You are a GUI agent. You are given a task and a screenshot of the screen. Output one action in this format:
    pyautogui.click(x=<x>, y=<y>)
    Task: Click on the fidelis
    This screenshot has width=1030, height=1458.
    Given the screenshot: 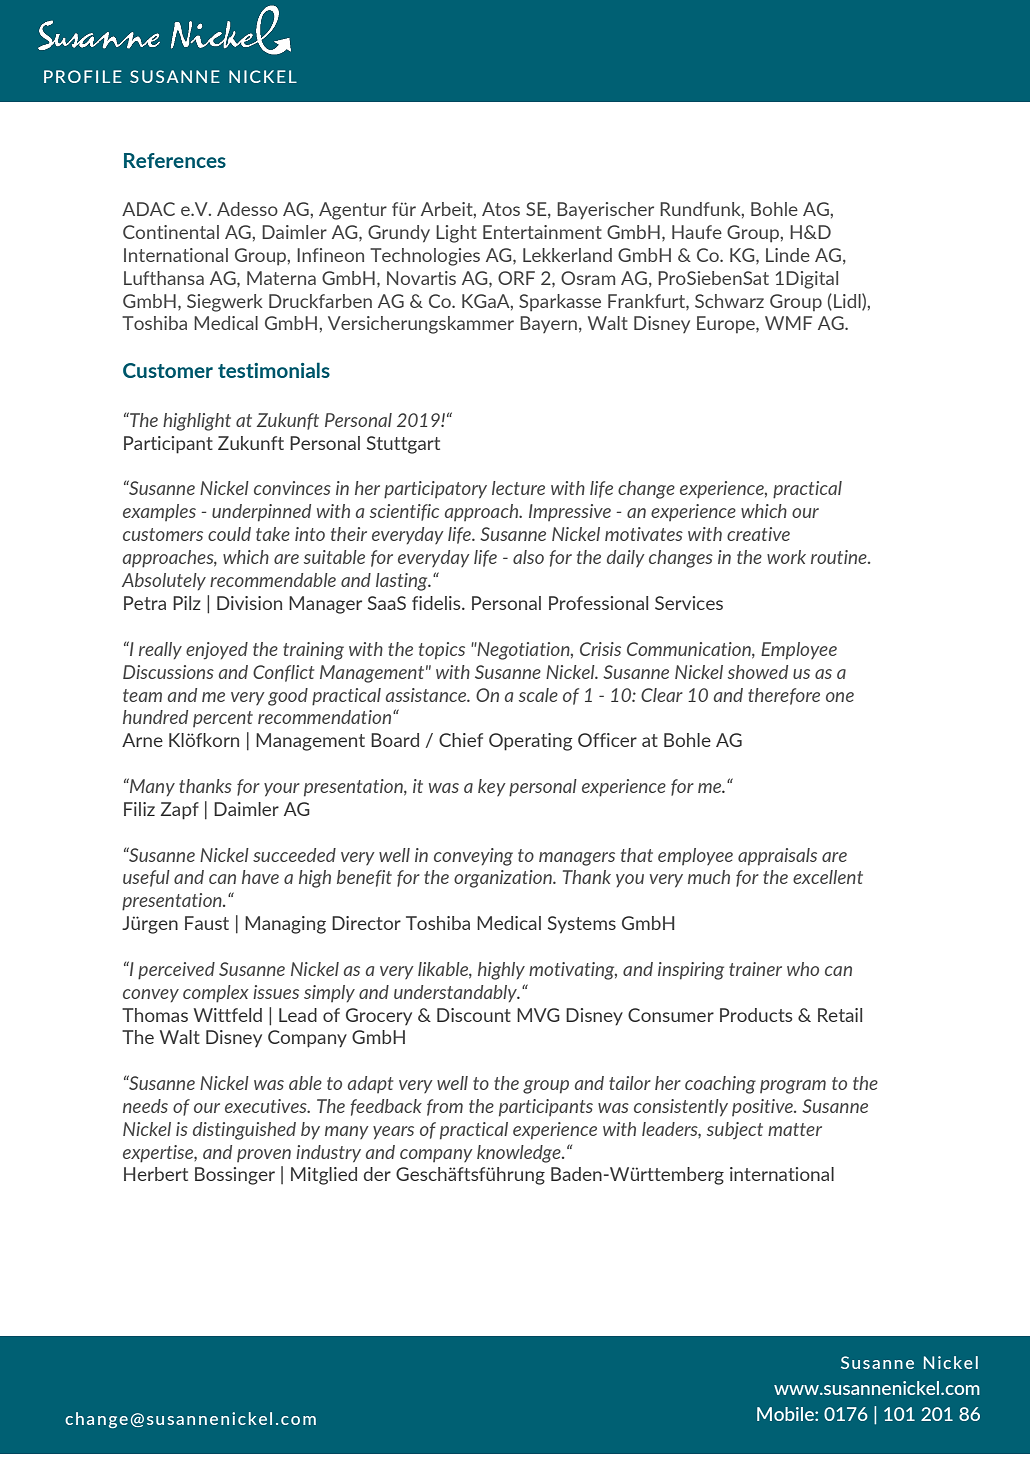 What is the action you would take?
    pyautogui.click(x=437, y=603)
